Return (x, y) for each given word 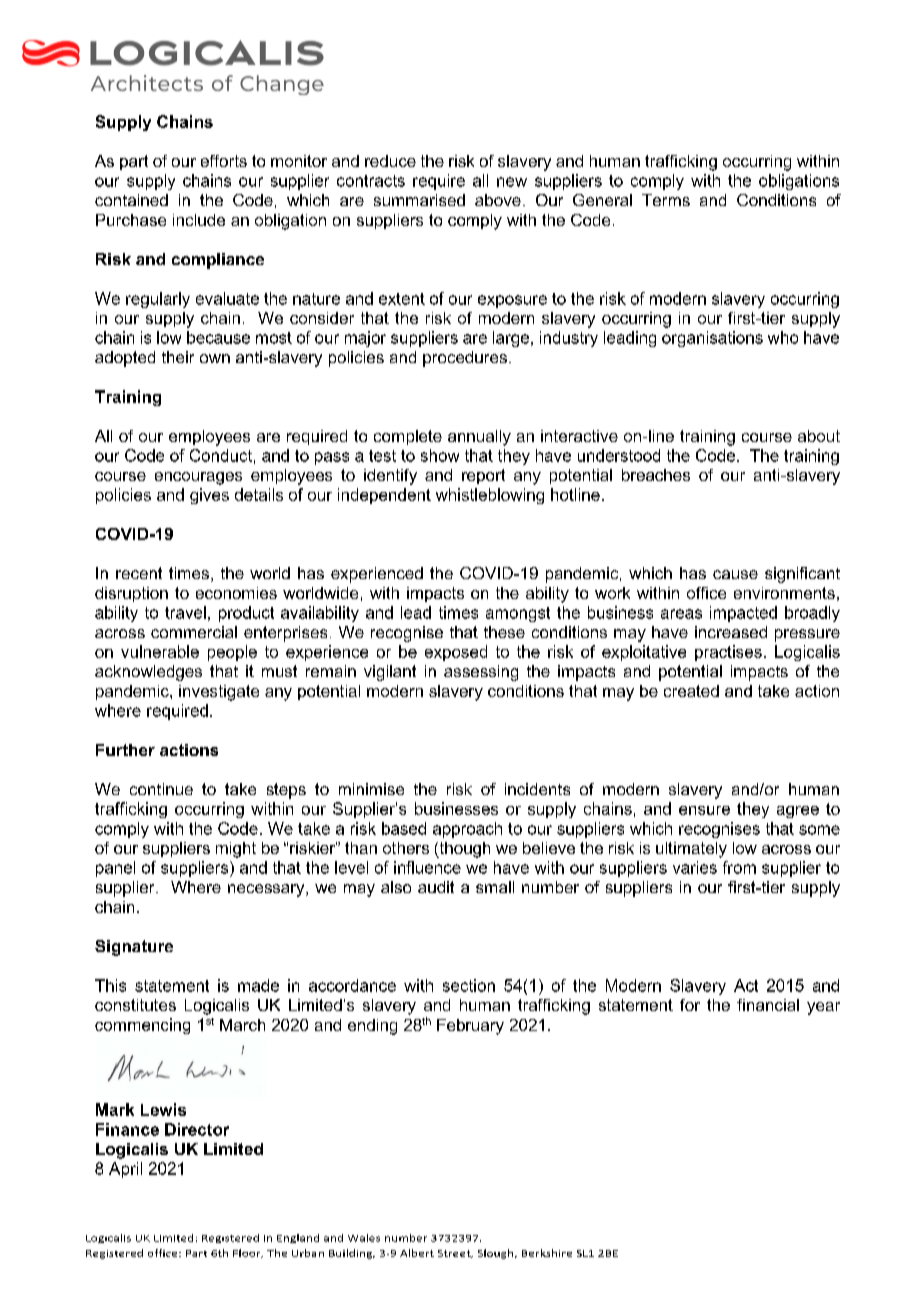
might (236, 850)
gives (209, 496)
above (498, 200)
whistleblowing (490, 496)
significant (802, 575)
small (495, 887)
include (199, 220)
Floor (248, 1253)
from (739, 867)
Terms (666, 200)
